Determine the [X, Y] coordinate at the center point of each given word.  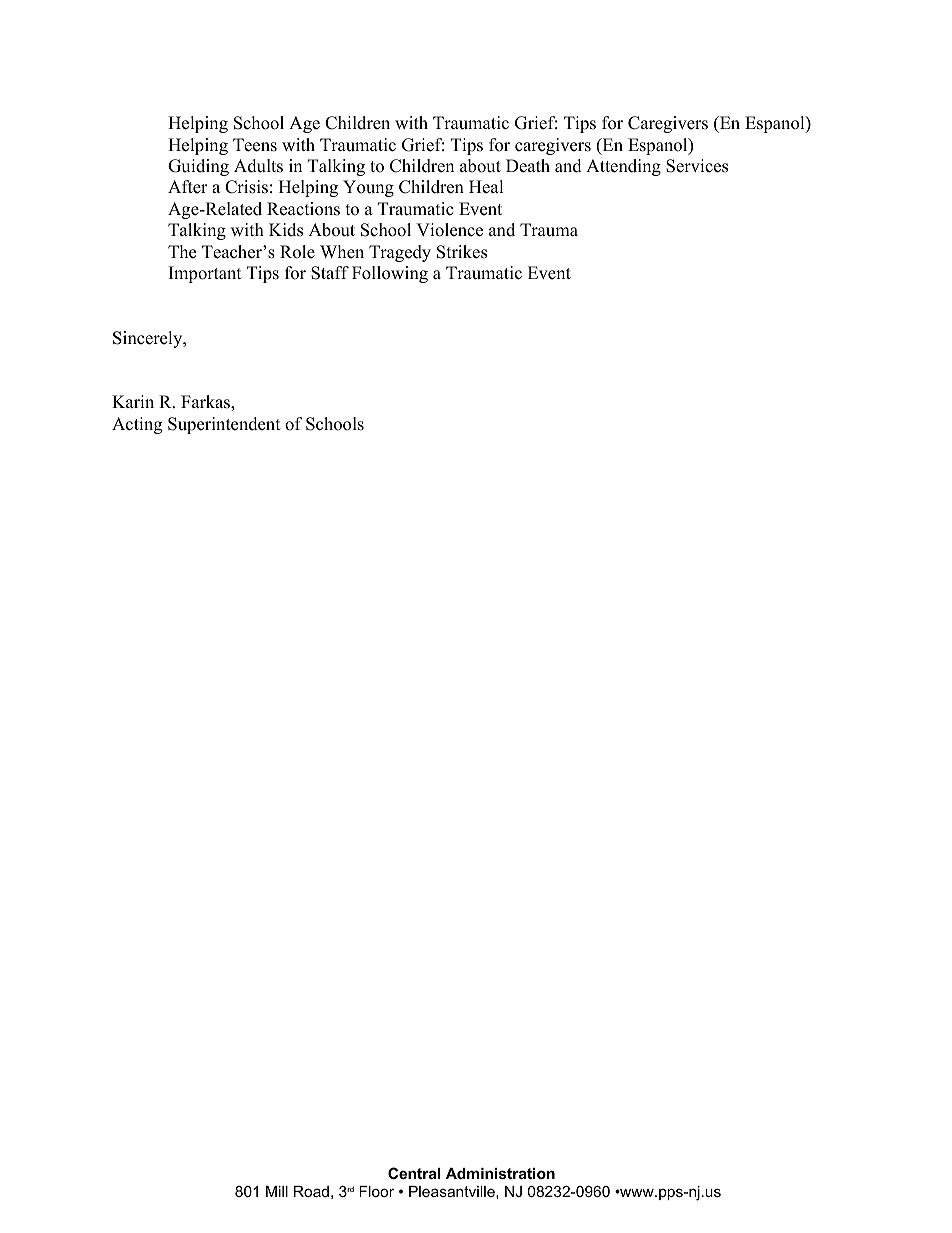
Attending [623, 167]
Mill [277, 1191]
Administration [500, 1173]
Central [414, 1173]
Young [368, 188]
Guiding [198, 167]
